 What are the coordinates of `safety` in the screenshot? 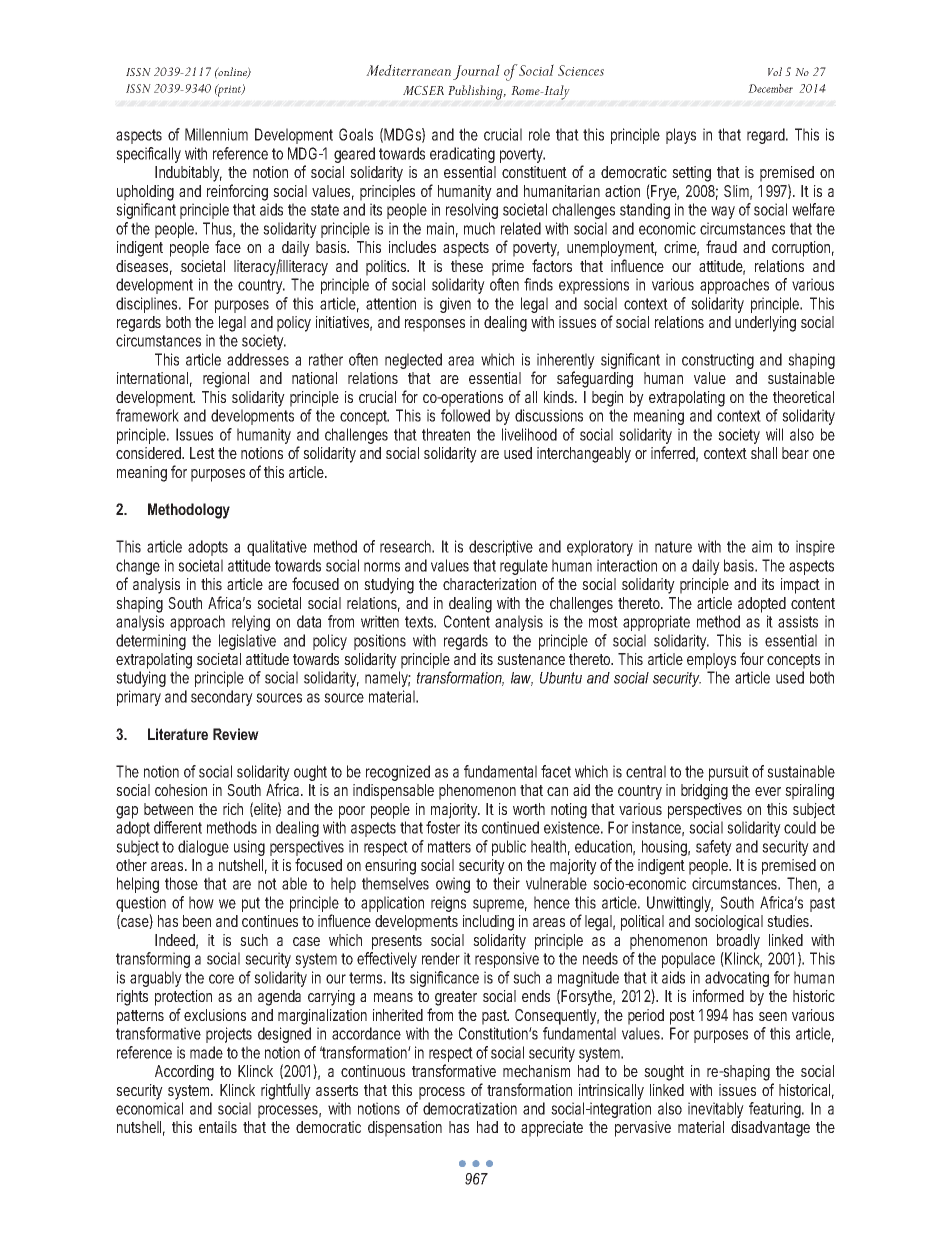 It's located at (714, 848).
